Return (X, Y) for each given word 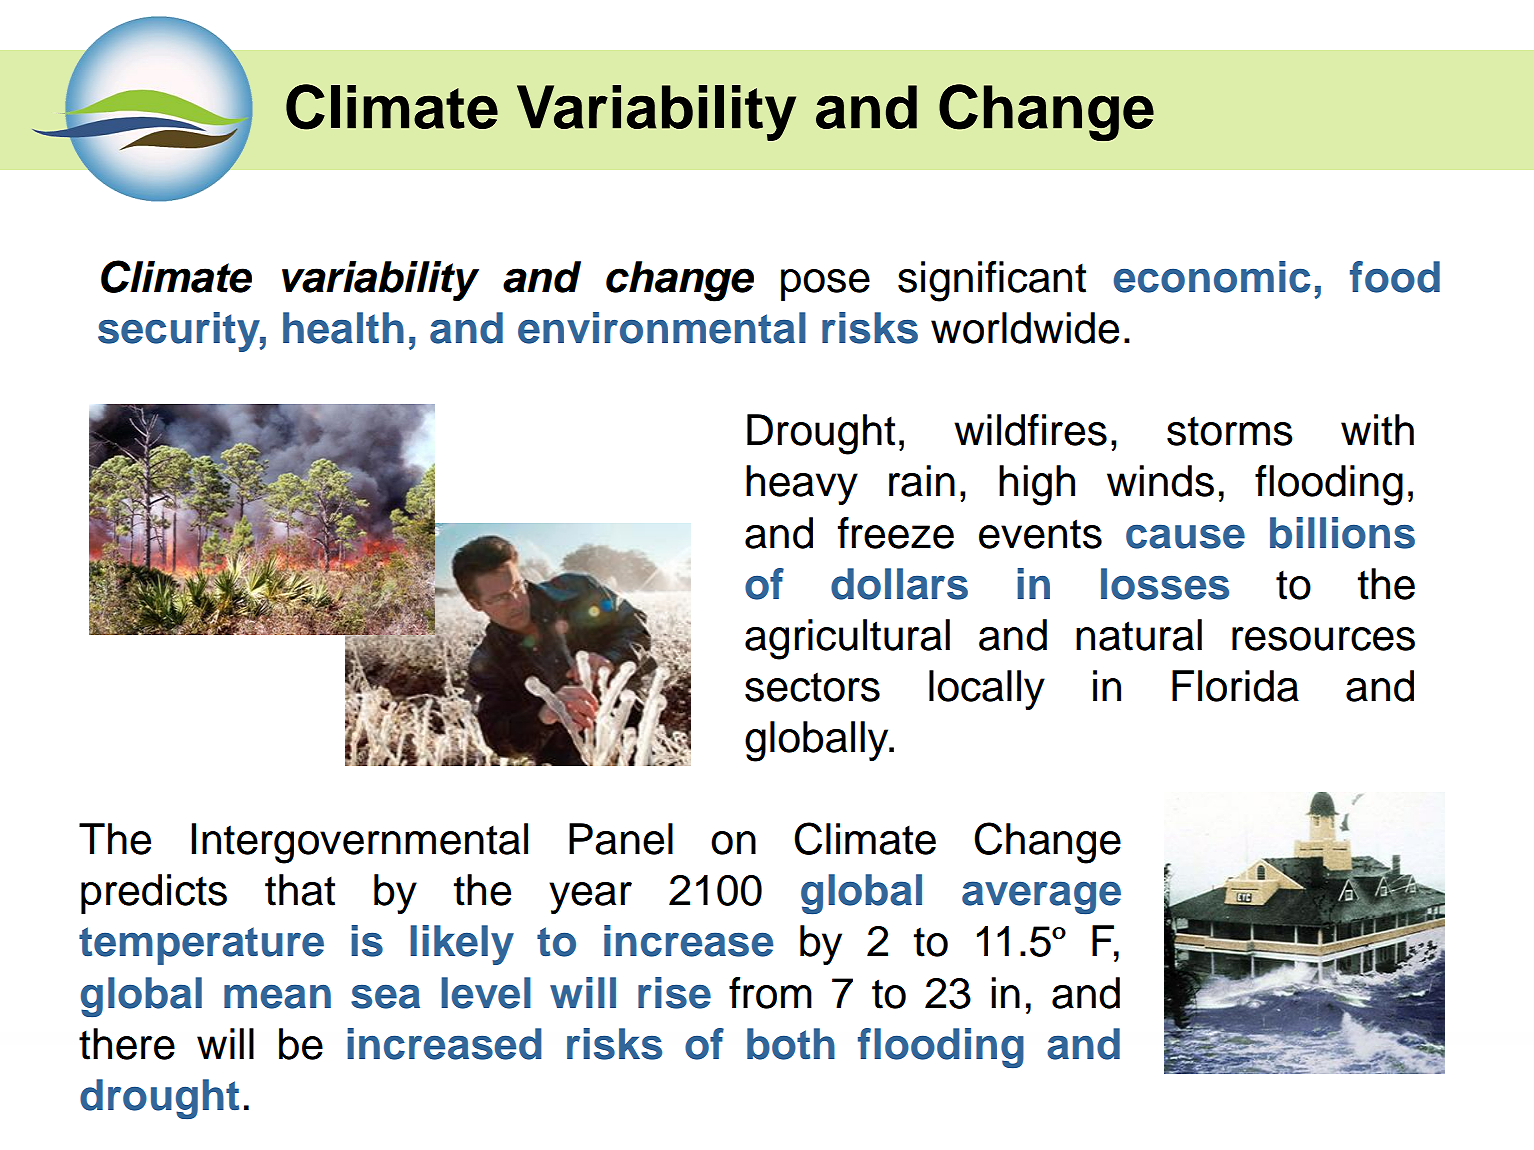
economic (1212, 277)
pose (825, 285)
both (791, 1044)
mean (277, 997)
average (1041, 897)
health (343, 328)
